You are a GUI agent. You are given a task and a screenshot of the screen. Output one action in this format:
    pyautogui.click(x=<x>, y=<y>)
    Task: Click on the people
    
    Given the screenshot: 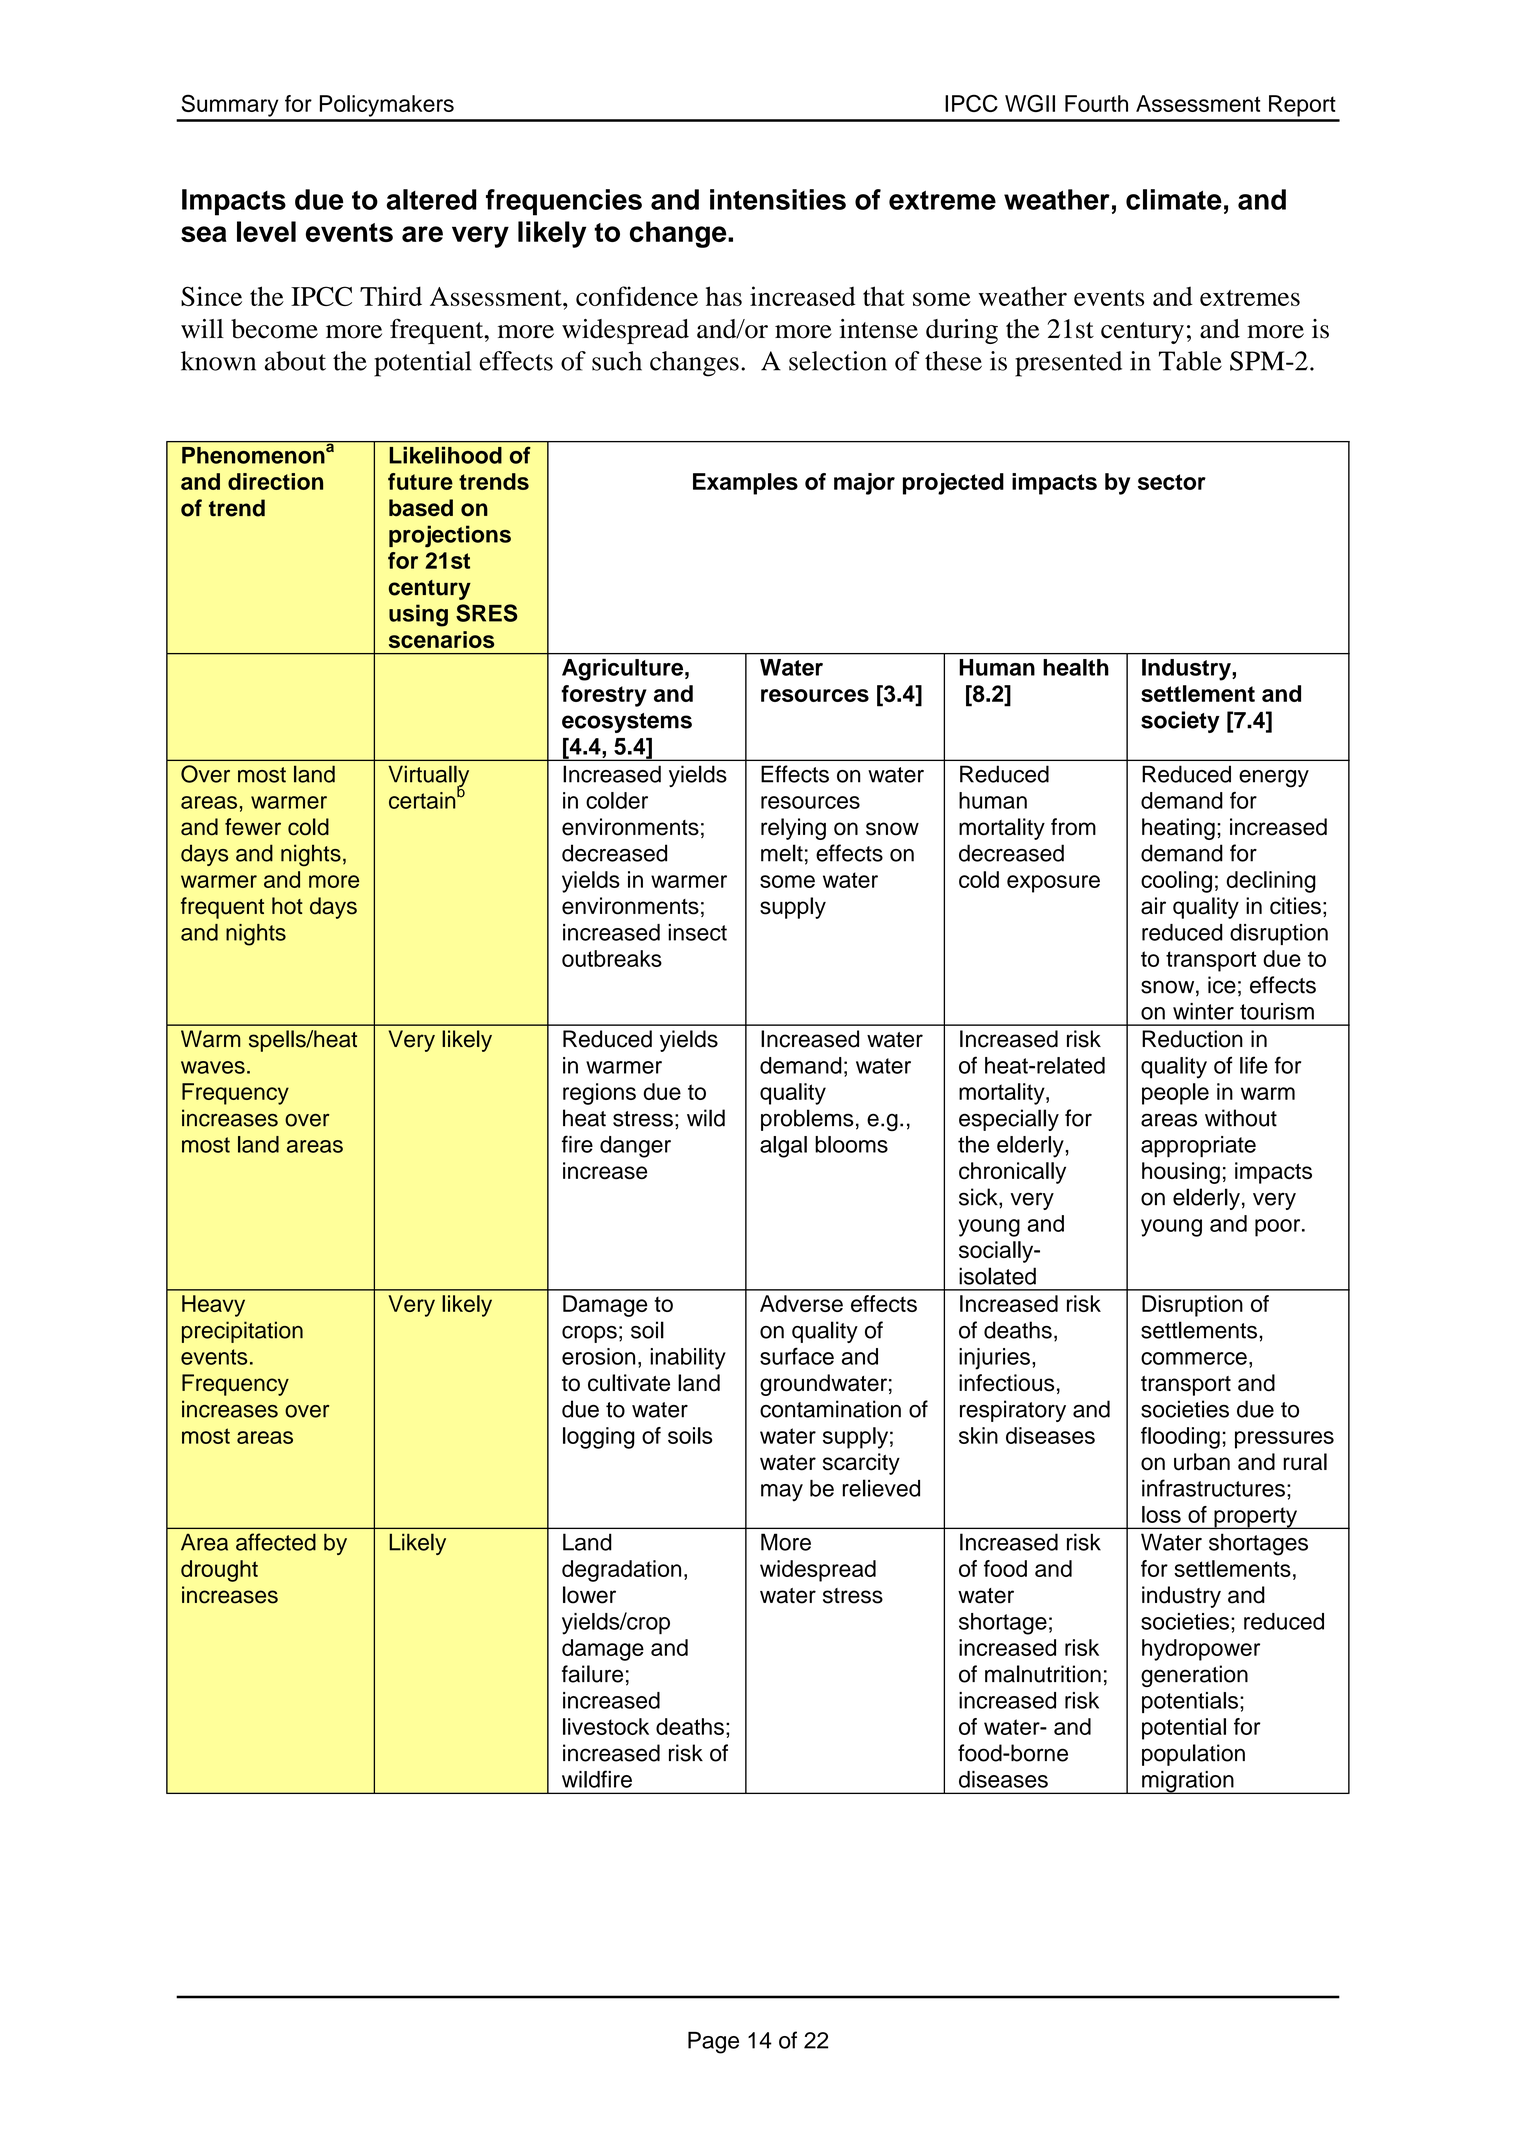 What is the action you would take?
    pyautogui.click(x=1175, y=1094)
